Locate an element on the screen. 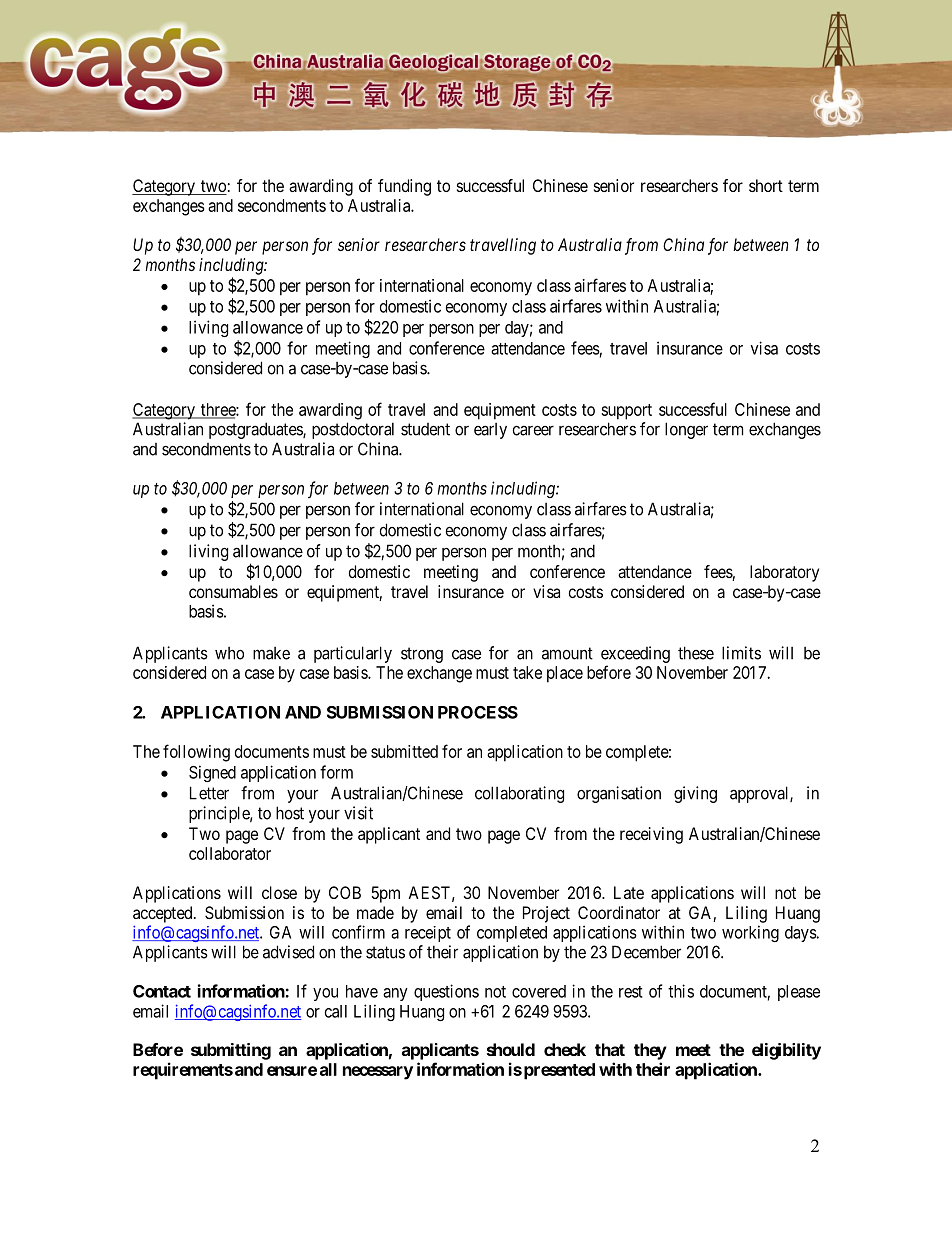  should is located at coordinates (511, 1049).
